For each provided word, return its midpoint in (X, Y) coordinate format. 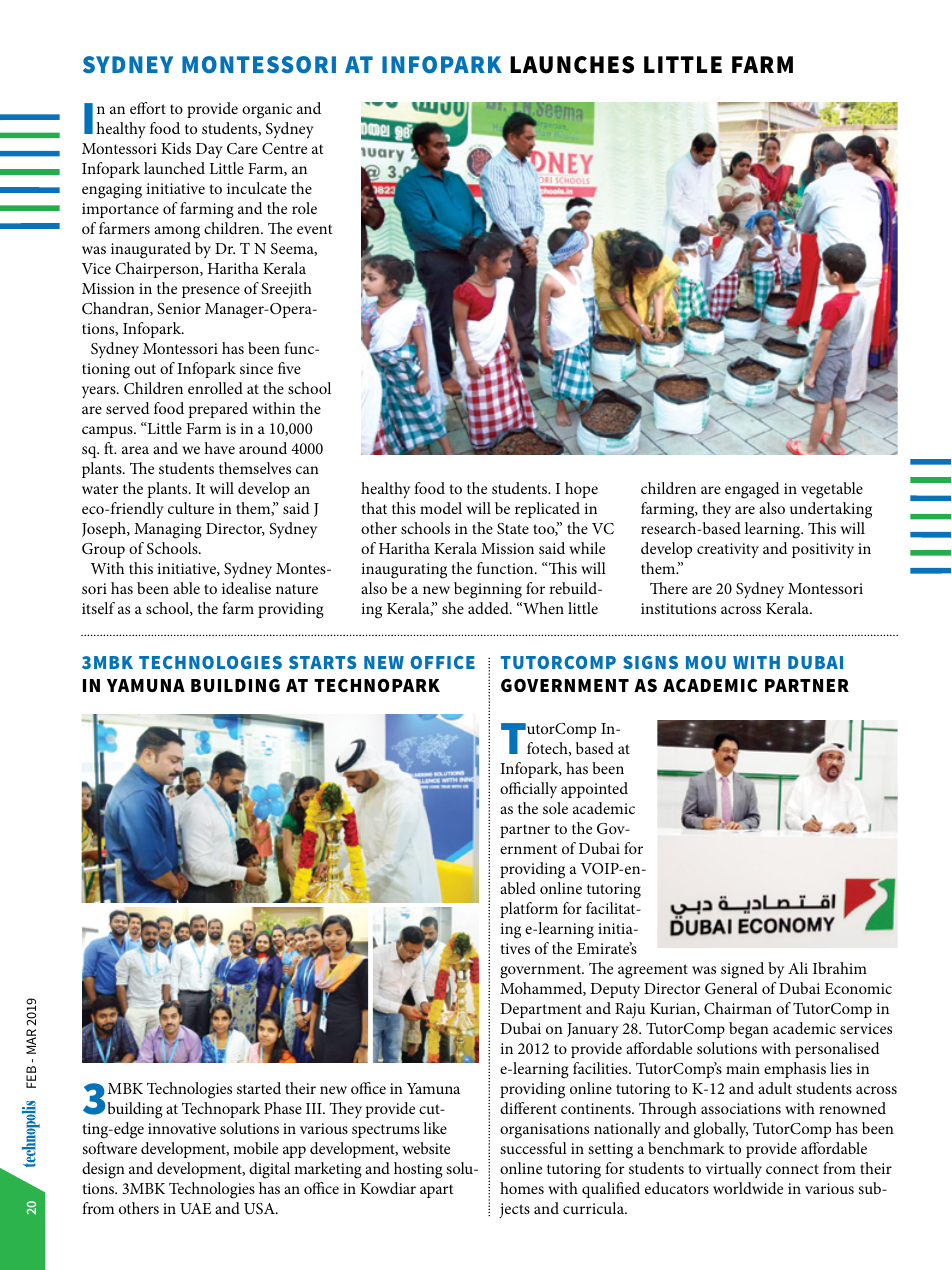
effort (148, 108)
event (315, 229)
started (259, 1088)
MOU (706, 662)
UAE (195, 1209)
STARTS (322, 662)
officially (528, 790)
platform (529, 910)
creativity (728, 550)
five (289, 368)
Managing (168, 531)
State (513, 529)
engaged (752, 490)
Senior (179, 309)
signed (742, 970)
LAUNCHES (572, 65)
